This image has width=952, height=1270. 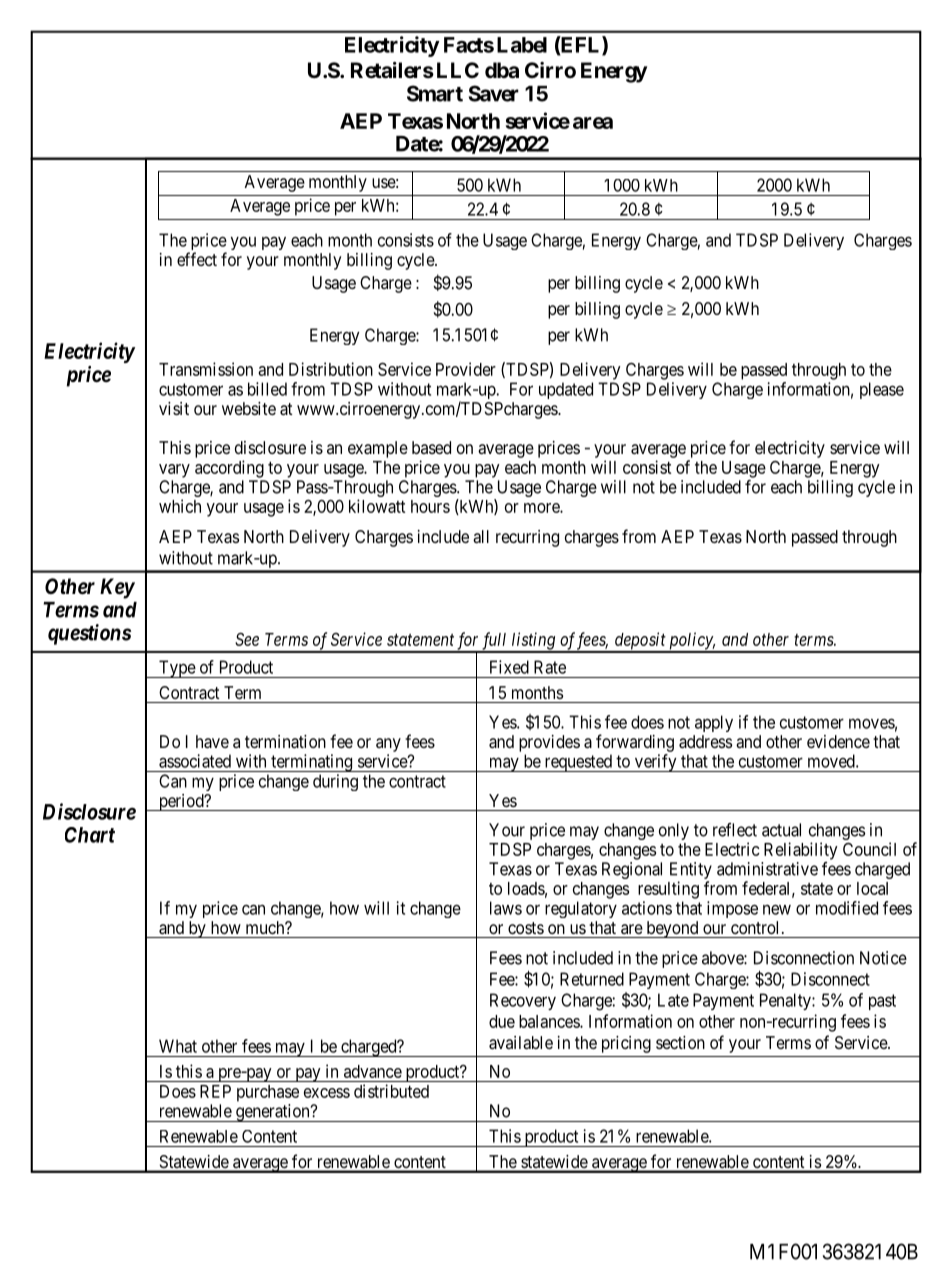 I want to click on area, so click(x=593, y=123).
